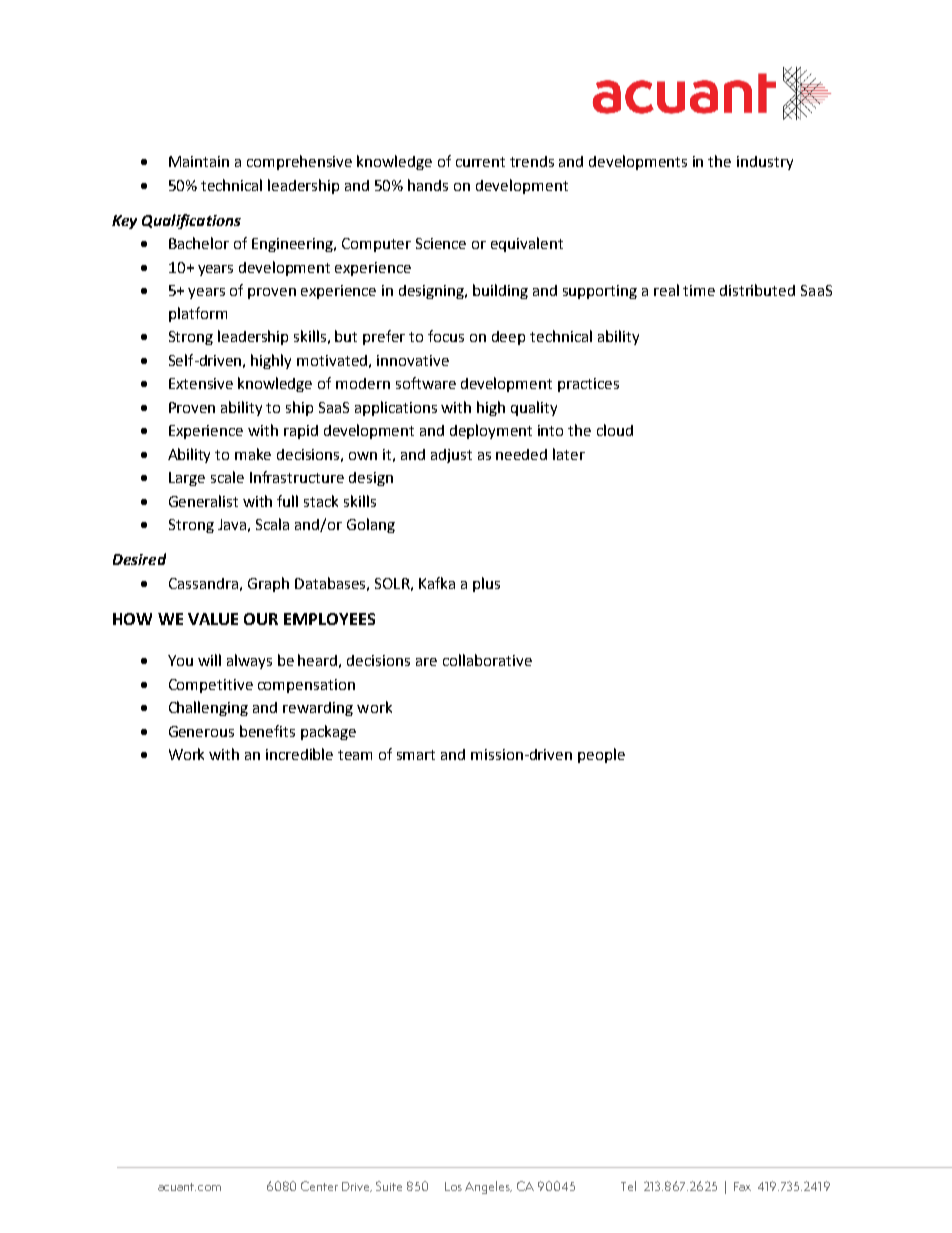  Describe the element at coordinates (428, 185) in the image. I see `hands` at that location.
